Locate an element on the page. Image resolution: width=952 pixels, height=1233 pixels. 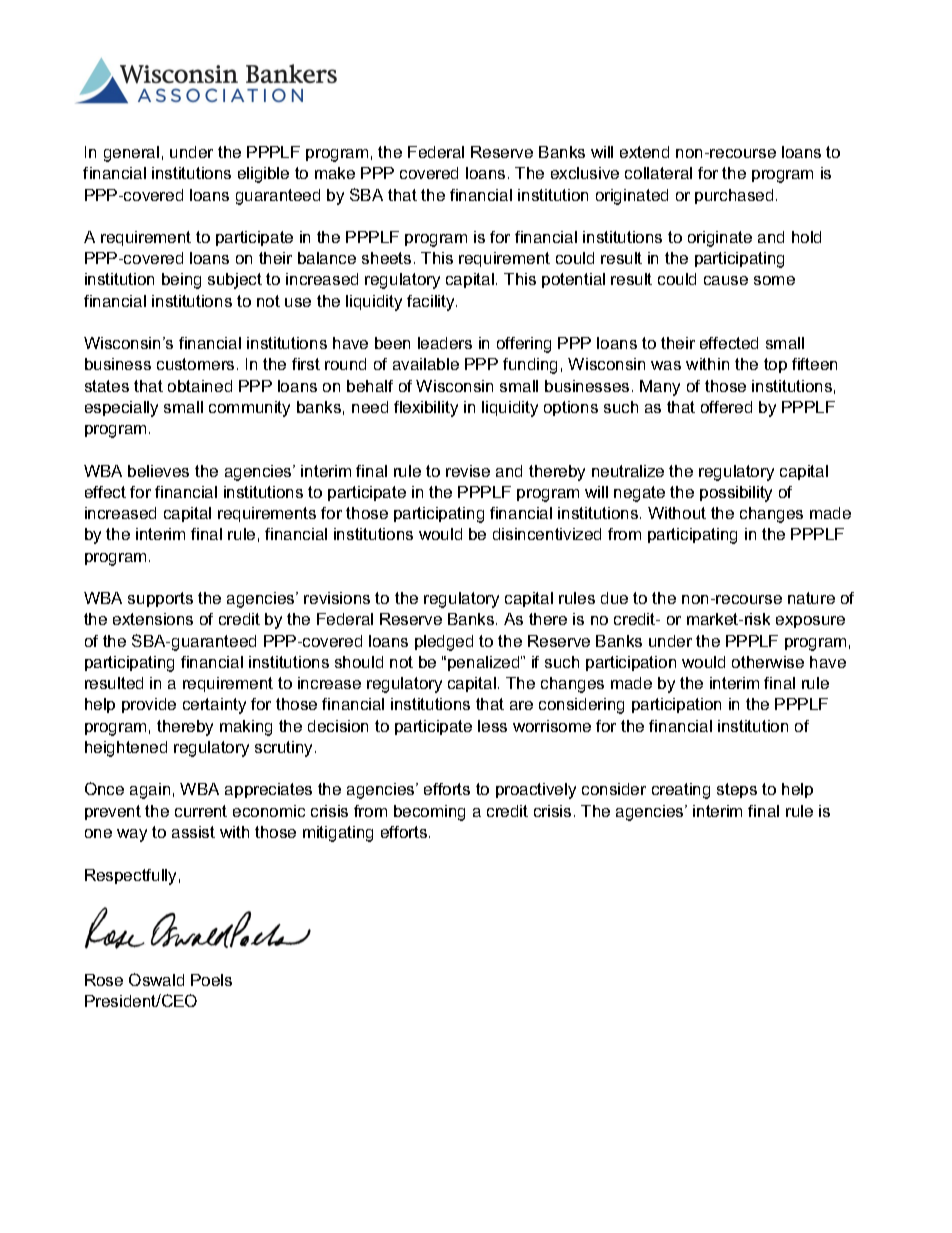
make is located at coordinates (335, 173).
